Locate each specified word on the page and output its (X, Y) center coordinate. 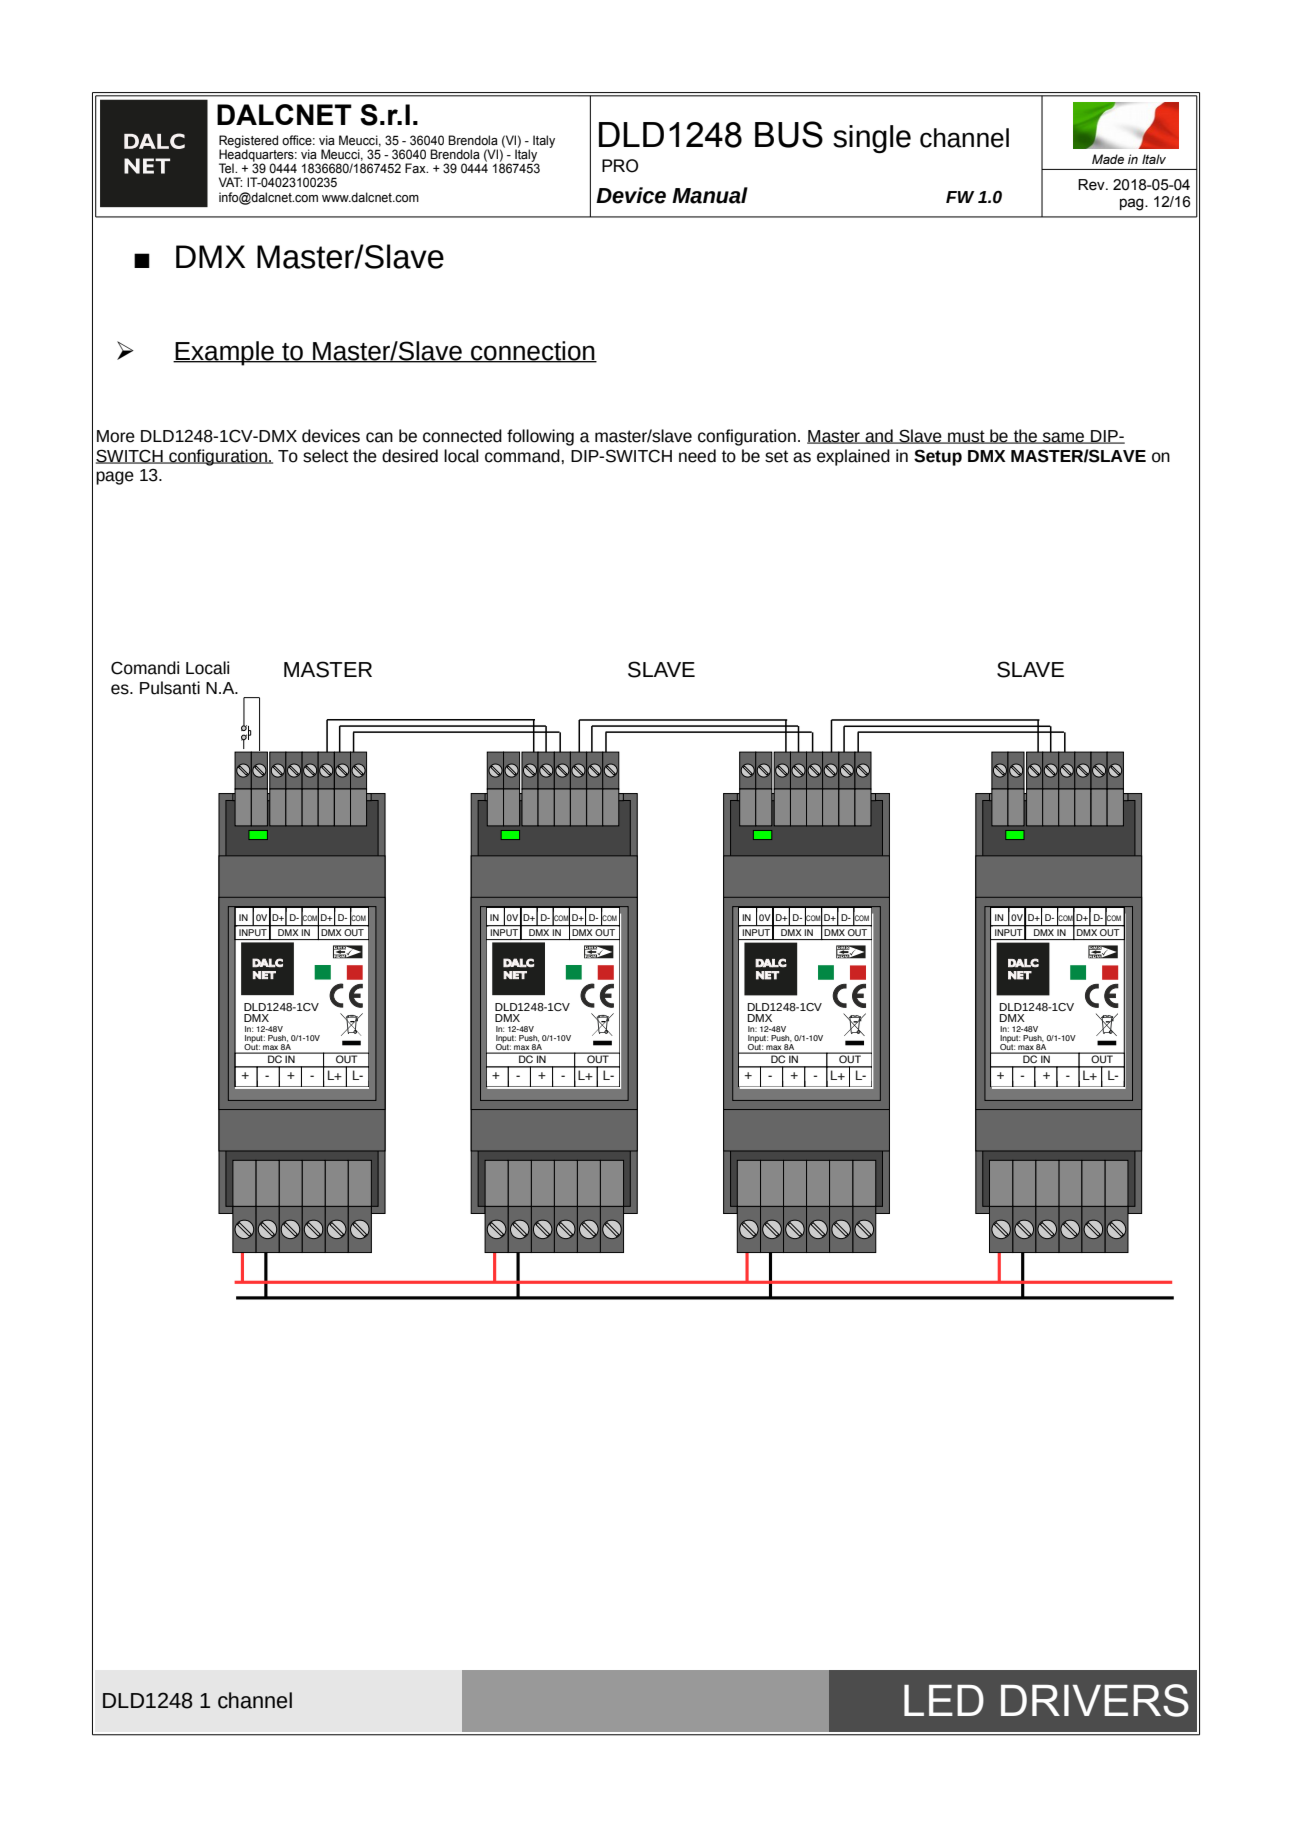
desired (410, 456)
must (966, 437)
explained (853, 457)
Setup (938, 457)
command (522, 456)
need (697, 456)
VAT (230, 182)
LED (944, 1700)
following (540, 437)
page (115, 478)
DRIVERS (1095, 1700)
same (1064, 438)
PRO (620, 166)
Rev (1092, 185)
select (325, 456)
